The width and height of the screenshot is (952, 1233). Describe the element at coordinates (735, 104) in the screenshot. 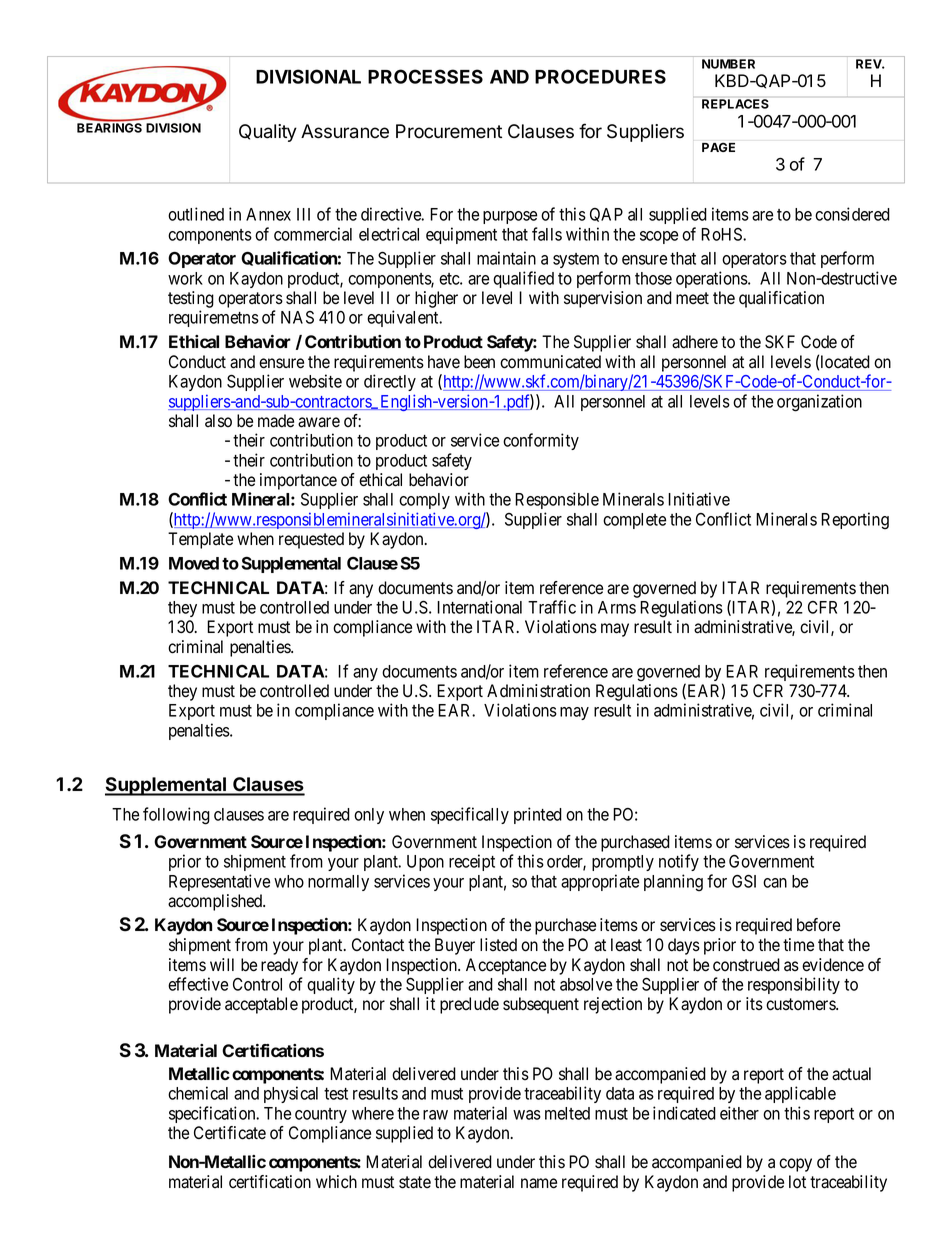

I see `REPLACES` at that location.
